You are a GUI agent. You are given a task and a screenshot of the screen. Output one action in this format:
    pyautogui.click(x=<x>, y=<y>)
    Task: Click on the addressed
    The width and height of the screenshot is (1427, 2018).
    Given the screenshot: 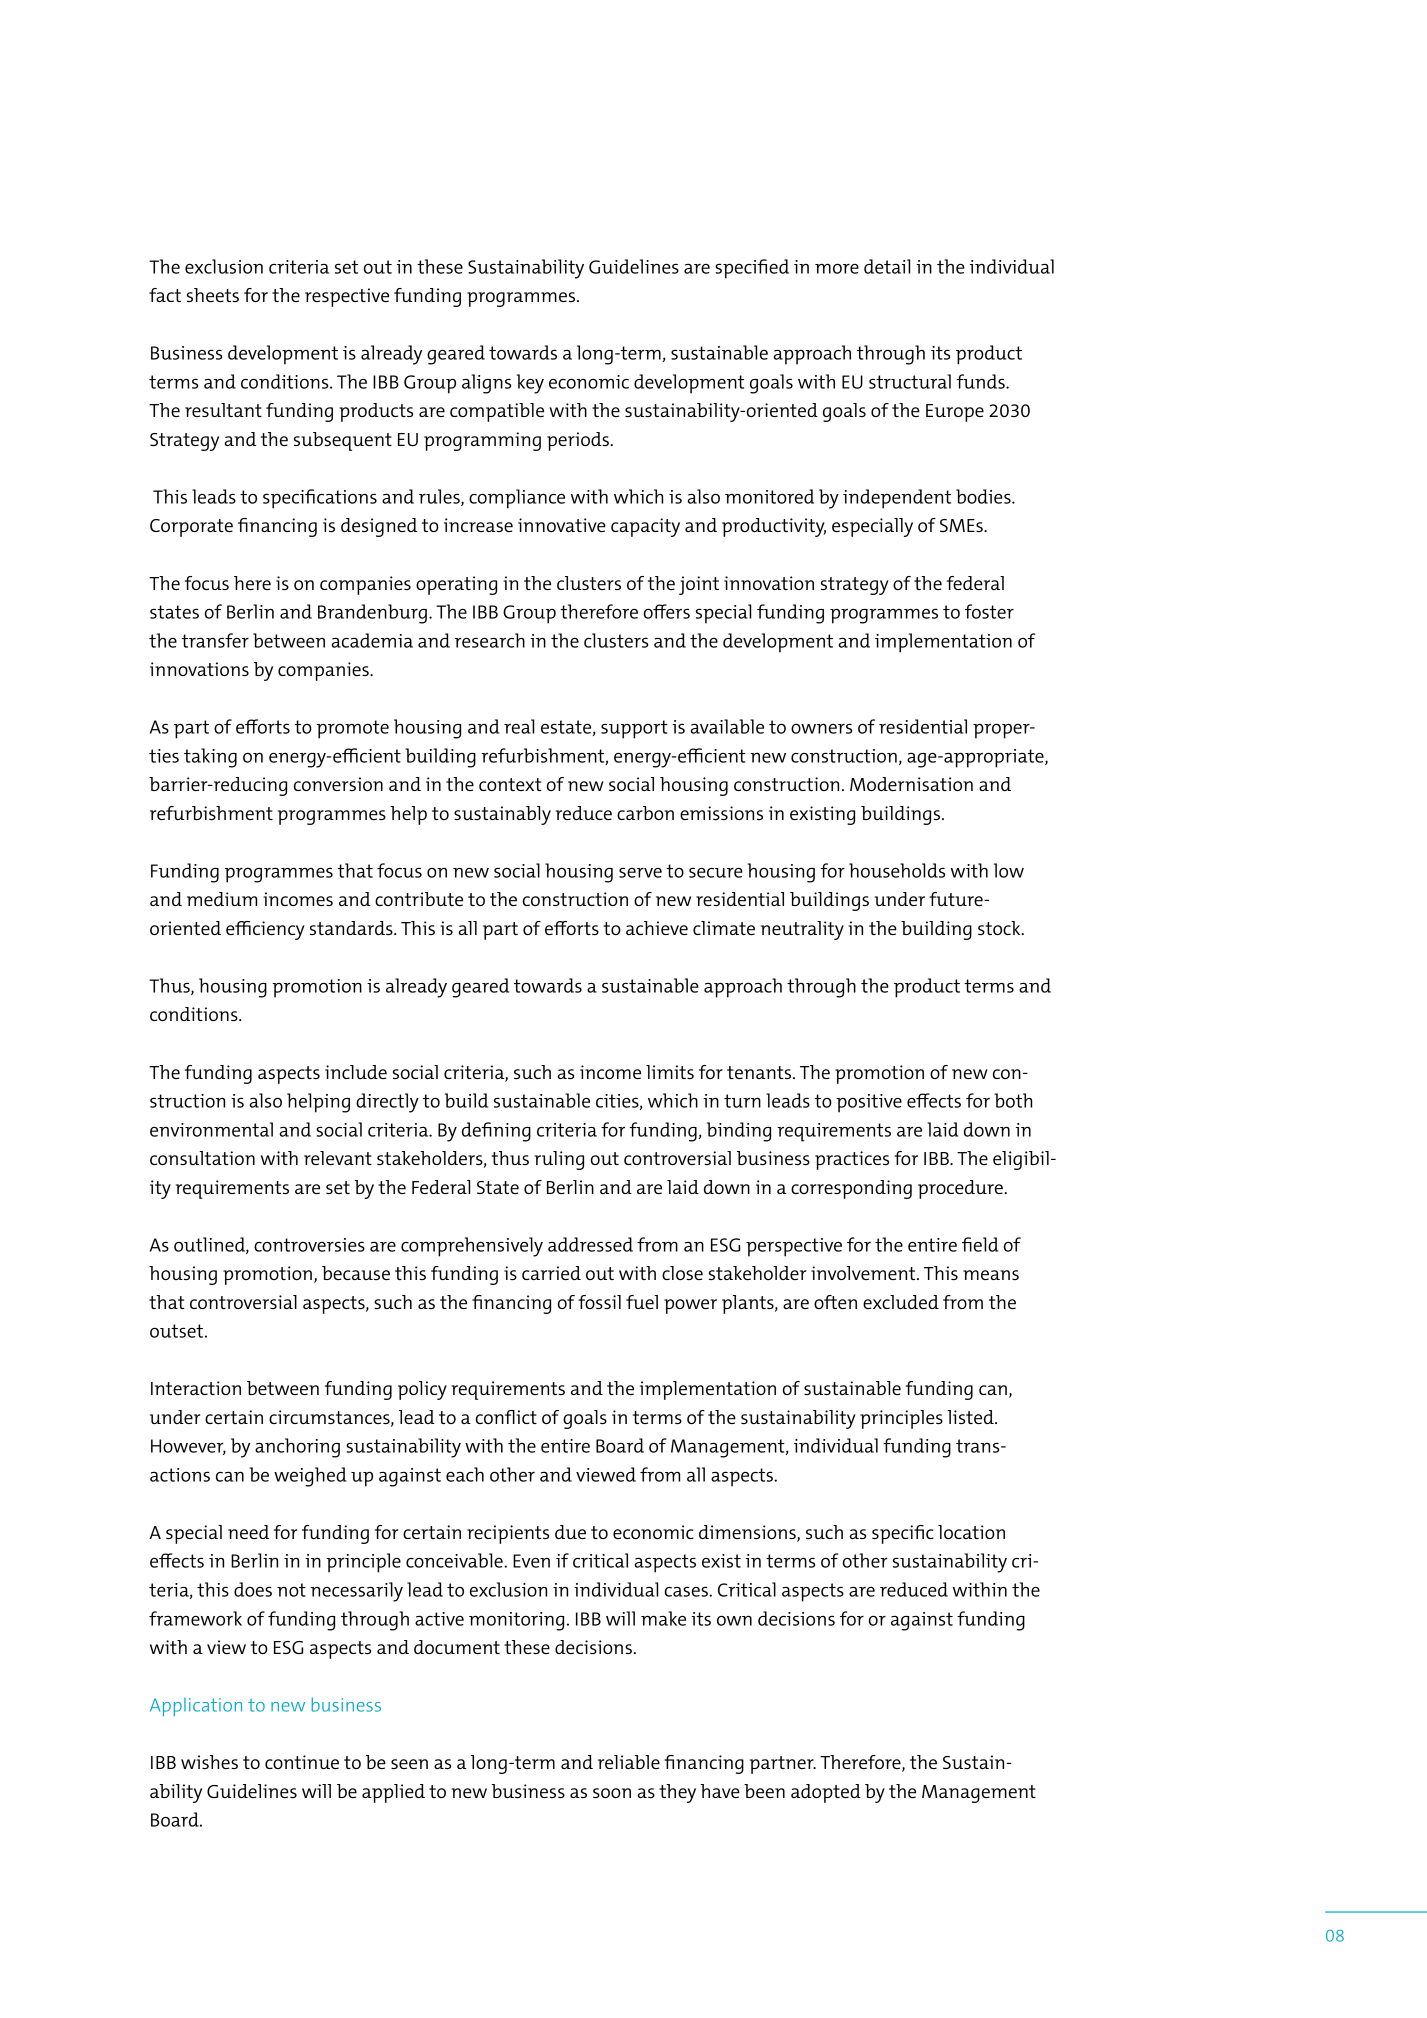 What is the action you would take?
    pyautogui.click(x=590, y=1244)
